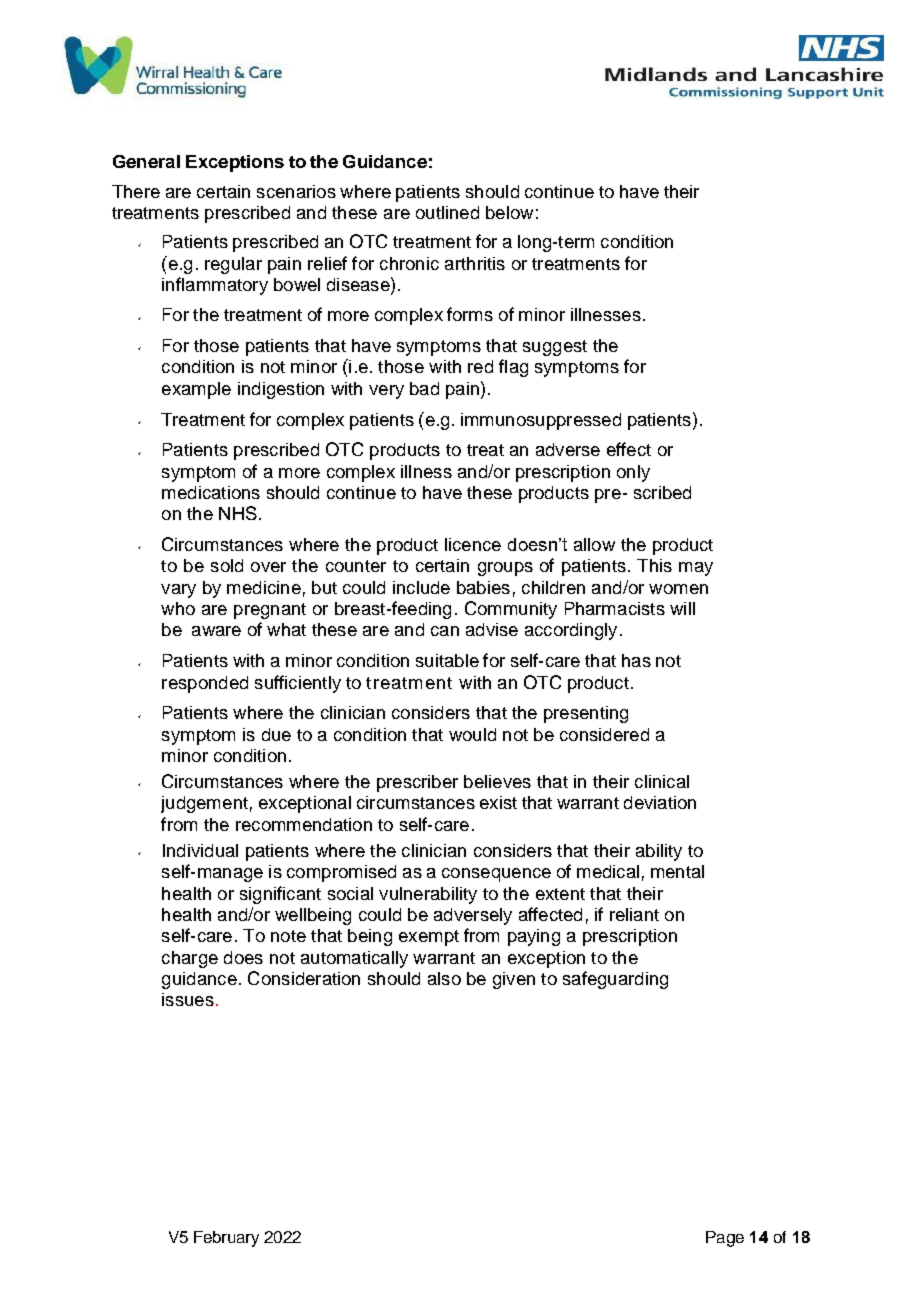  I want to click on General, so click(146, 161).
